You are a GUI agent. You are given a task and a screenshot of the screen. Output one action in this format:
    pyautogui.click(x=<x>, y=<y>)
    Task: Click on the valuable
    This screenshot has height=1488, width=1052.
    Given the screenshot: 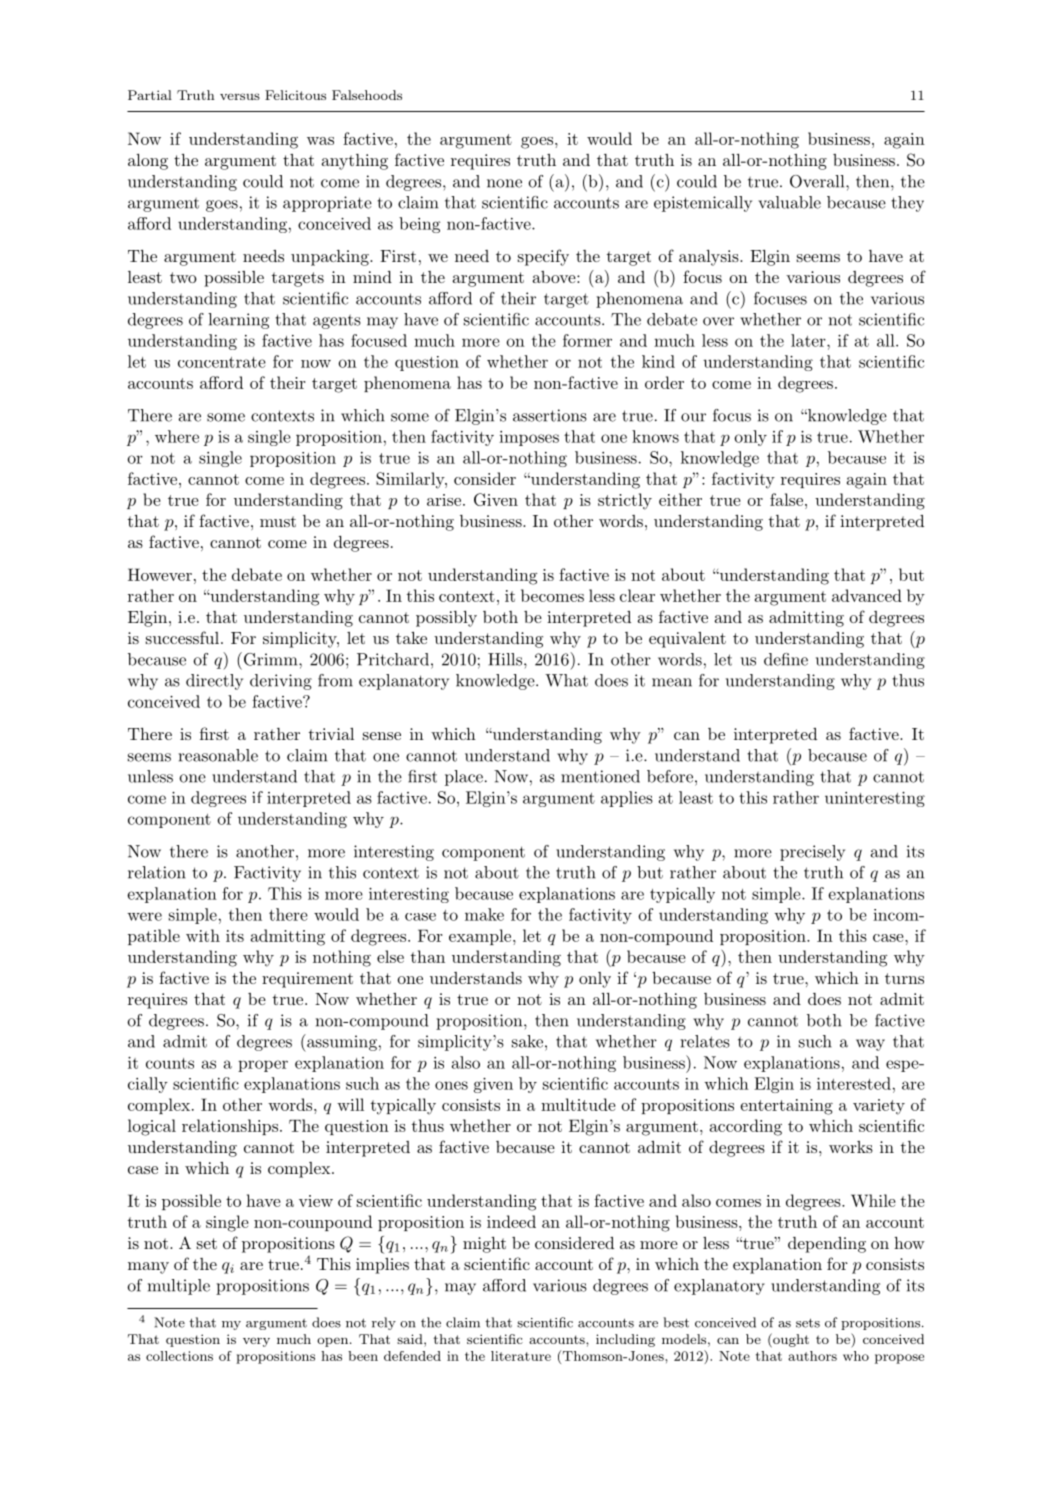 What is the action you would take?
    pyautogui.click(x=789, y=202)
